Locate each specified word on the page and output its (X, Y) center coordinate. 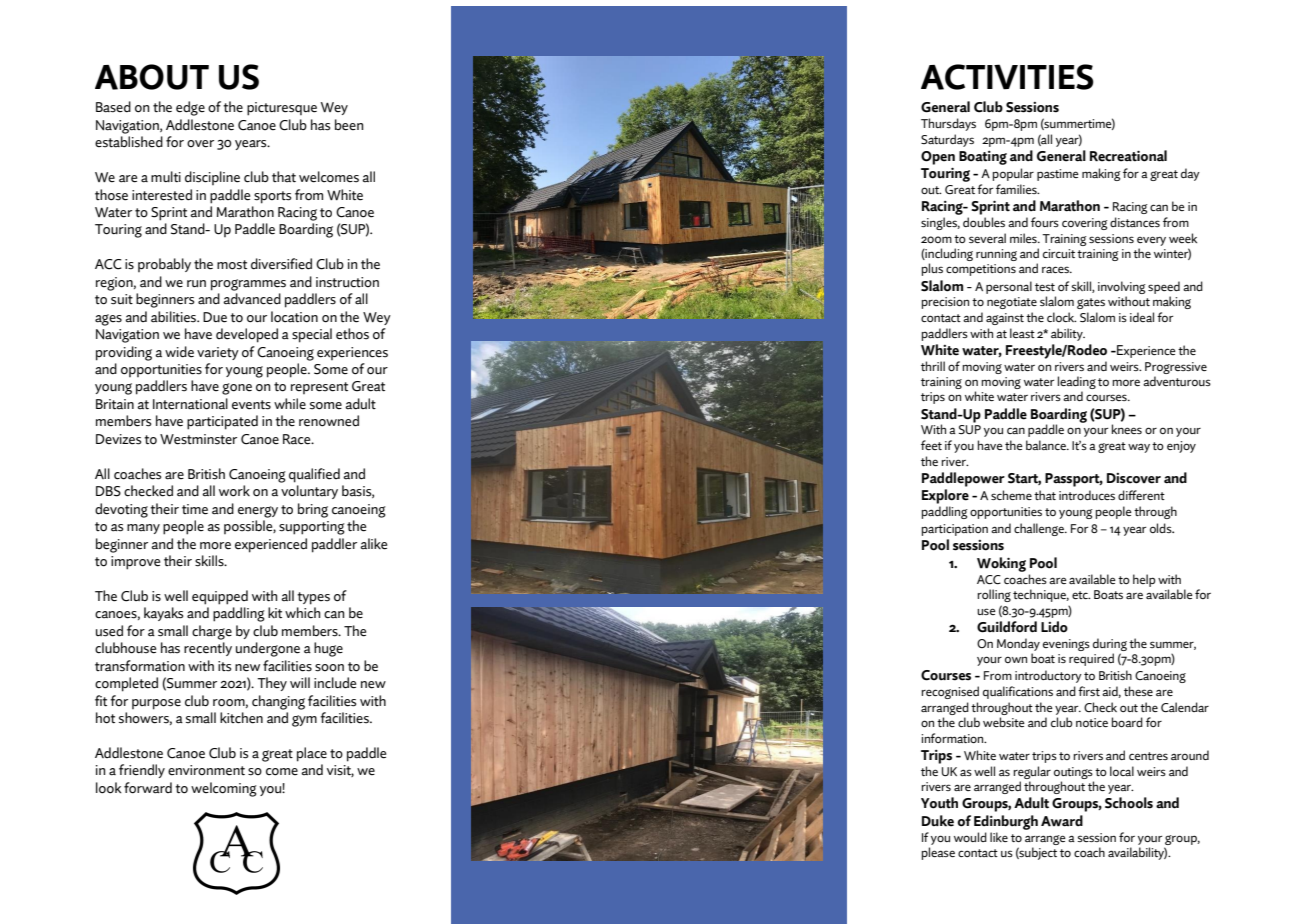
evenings (1066, 645)
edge (190, 108)
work (234, 491)
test (1045, 287)
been (349, 125)
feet (931, 445)
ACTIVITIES (1007, 77)
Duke (938, 821)
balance (1047, 445)
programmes (248, 285)
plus (932, 269)
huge (328, 649)
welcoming (224, 789)
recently (208, 649)
